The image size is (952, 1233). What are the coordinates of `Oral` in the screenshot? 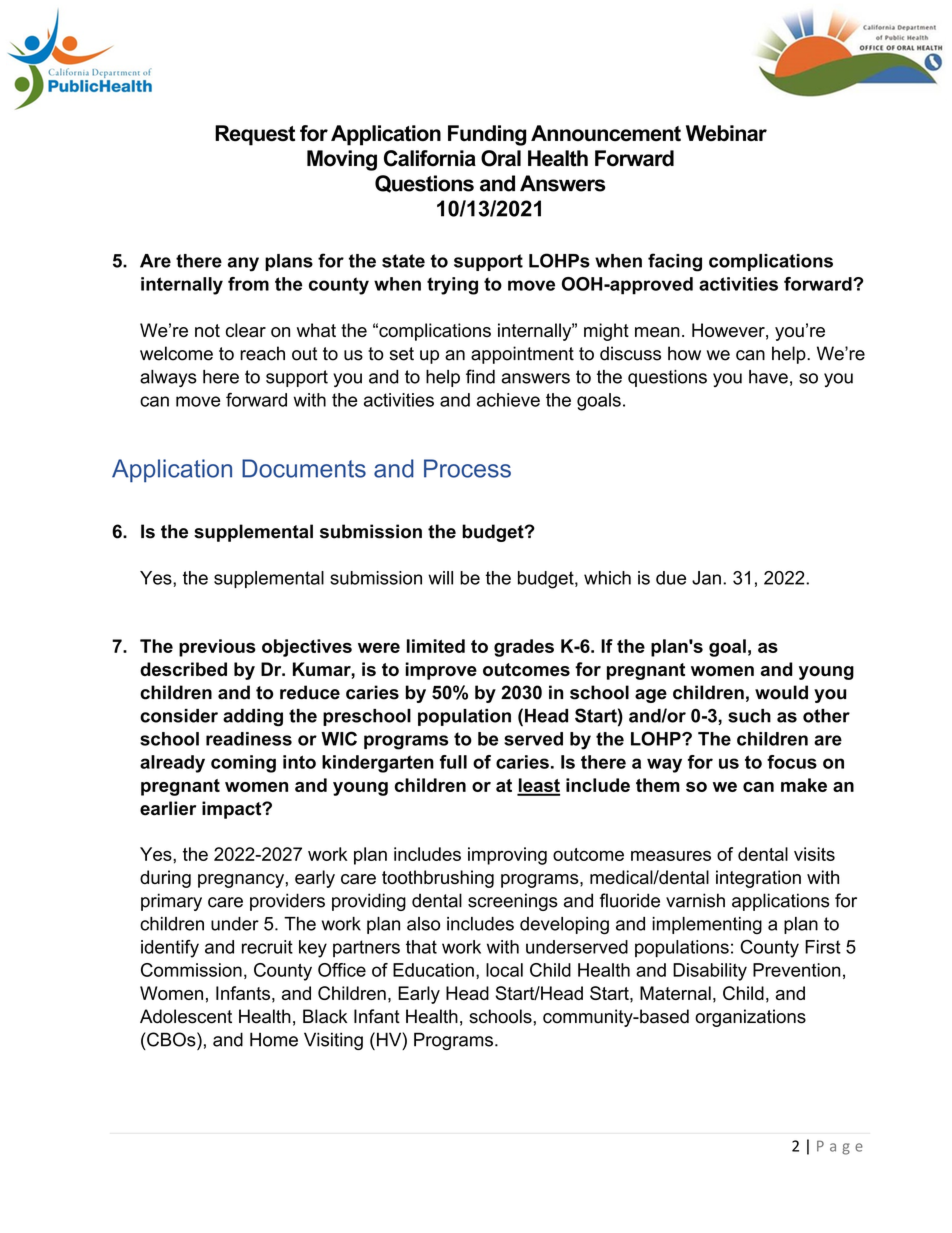 It's located at (501, 158).
